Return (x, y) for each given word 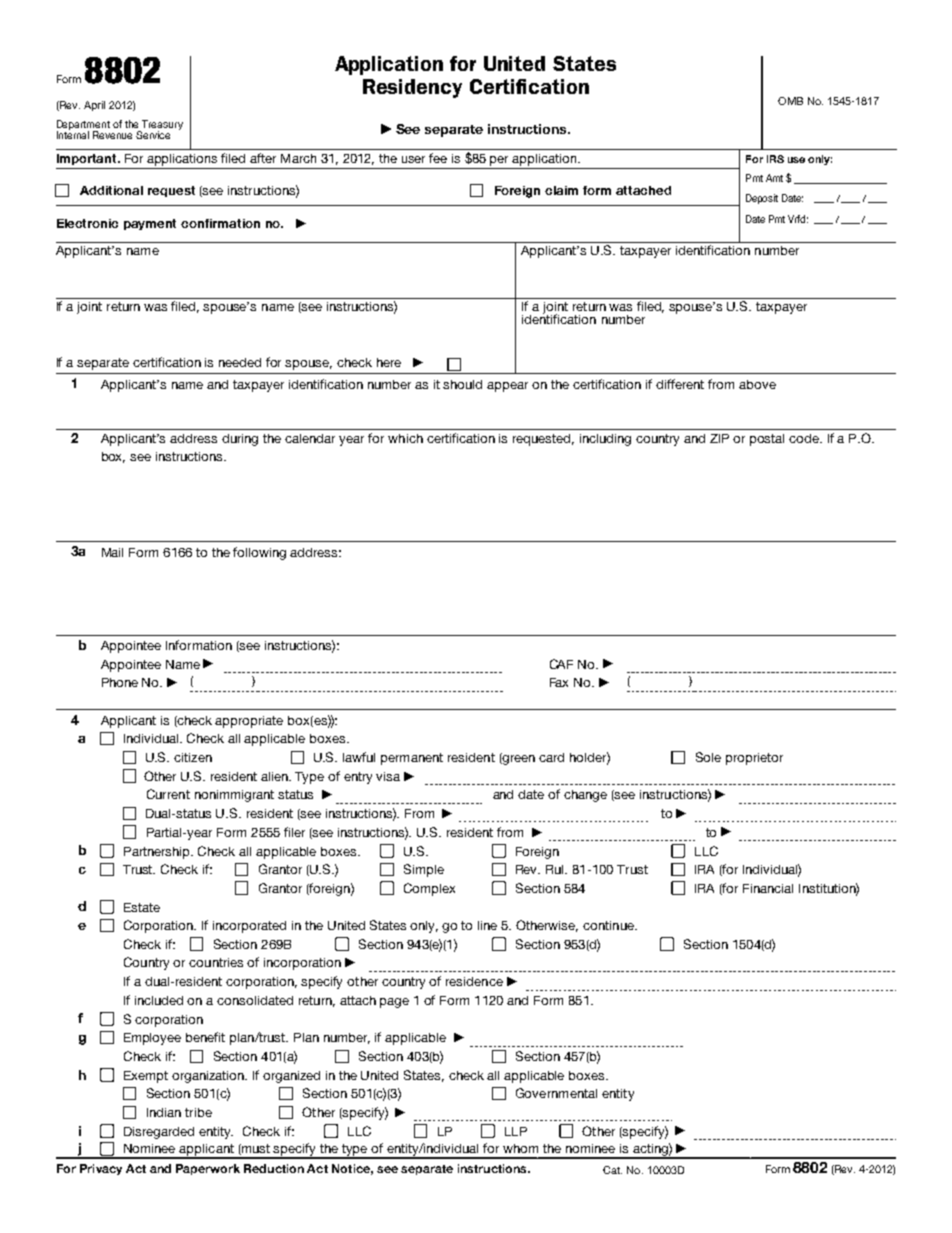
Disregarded (159, 1133)
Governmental (556, 1093)
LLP (516, 1131)
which (405, 438)
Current (168, 794)
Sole (708, 757)
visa (388, 776)
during (240, 440)
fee (438, 158)
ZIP (719, 438)
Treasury (162, 126)
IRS (775, 159)
